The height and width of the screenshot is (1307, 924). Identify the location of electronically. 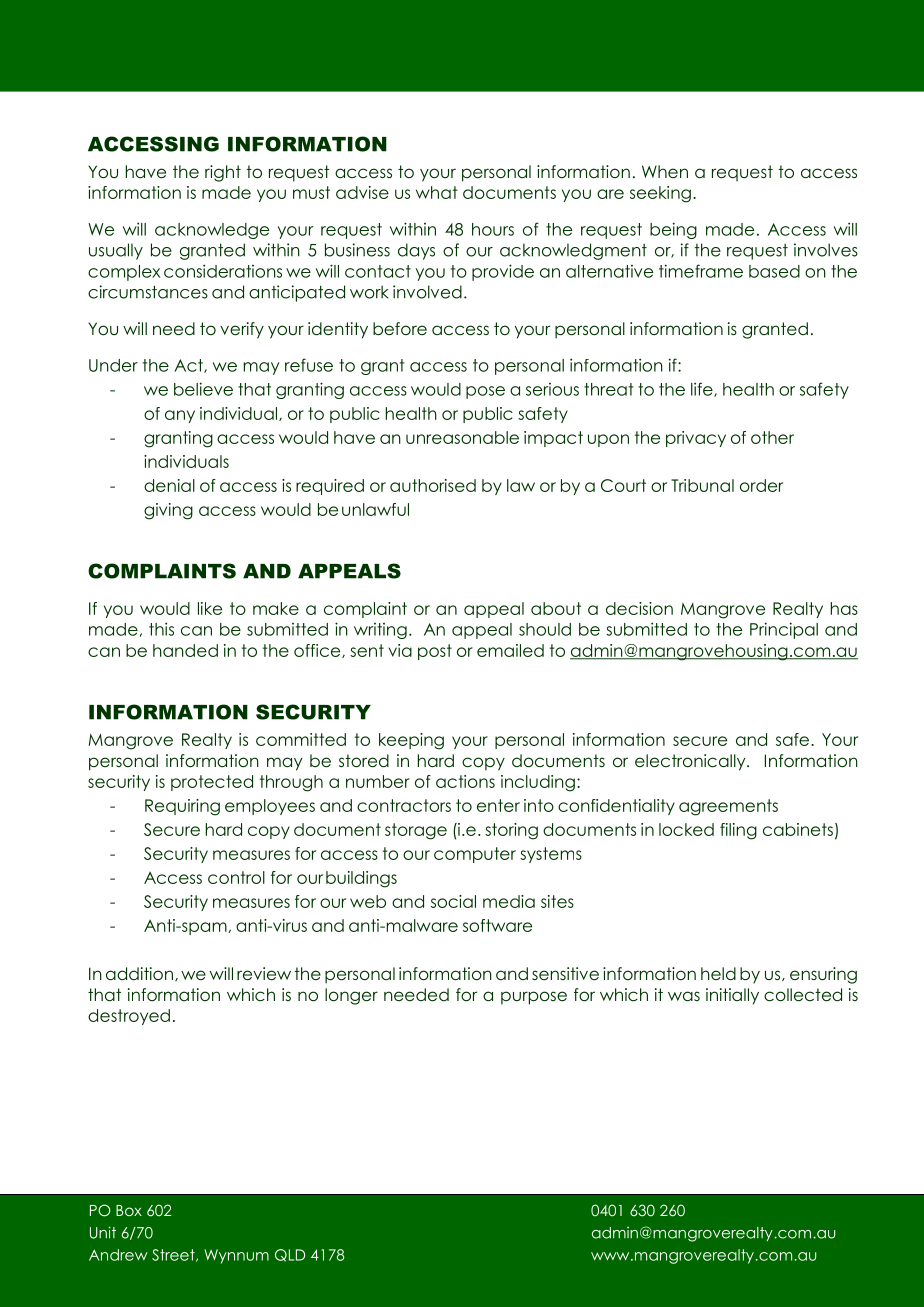
(691, 762).
